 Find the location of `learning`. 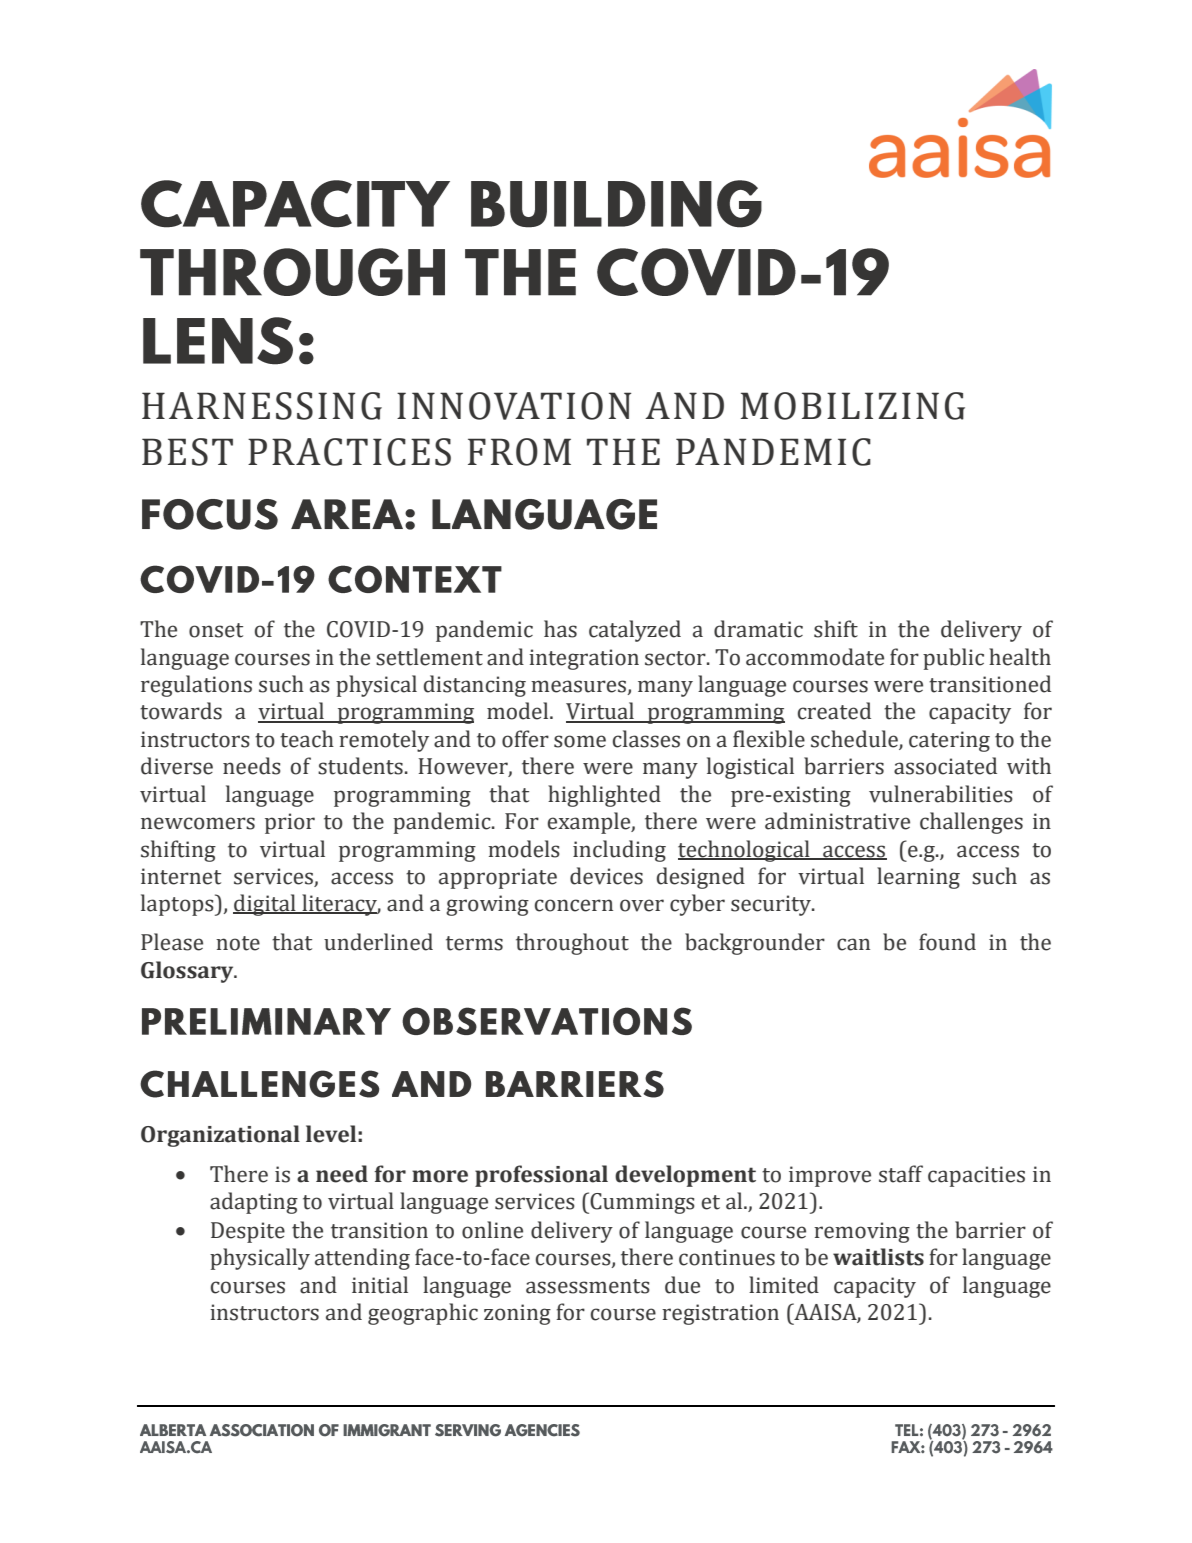

learning is located at coordinates (918, 878).
